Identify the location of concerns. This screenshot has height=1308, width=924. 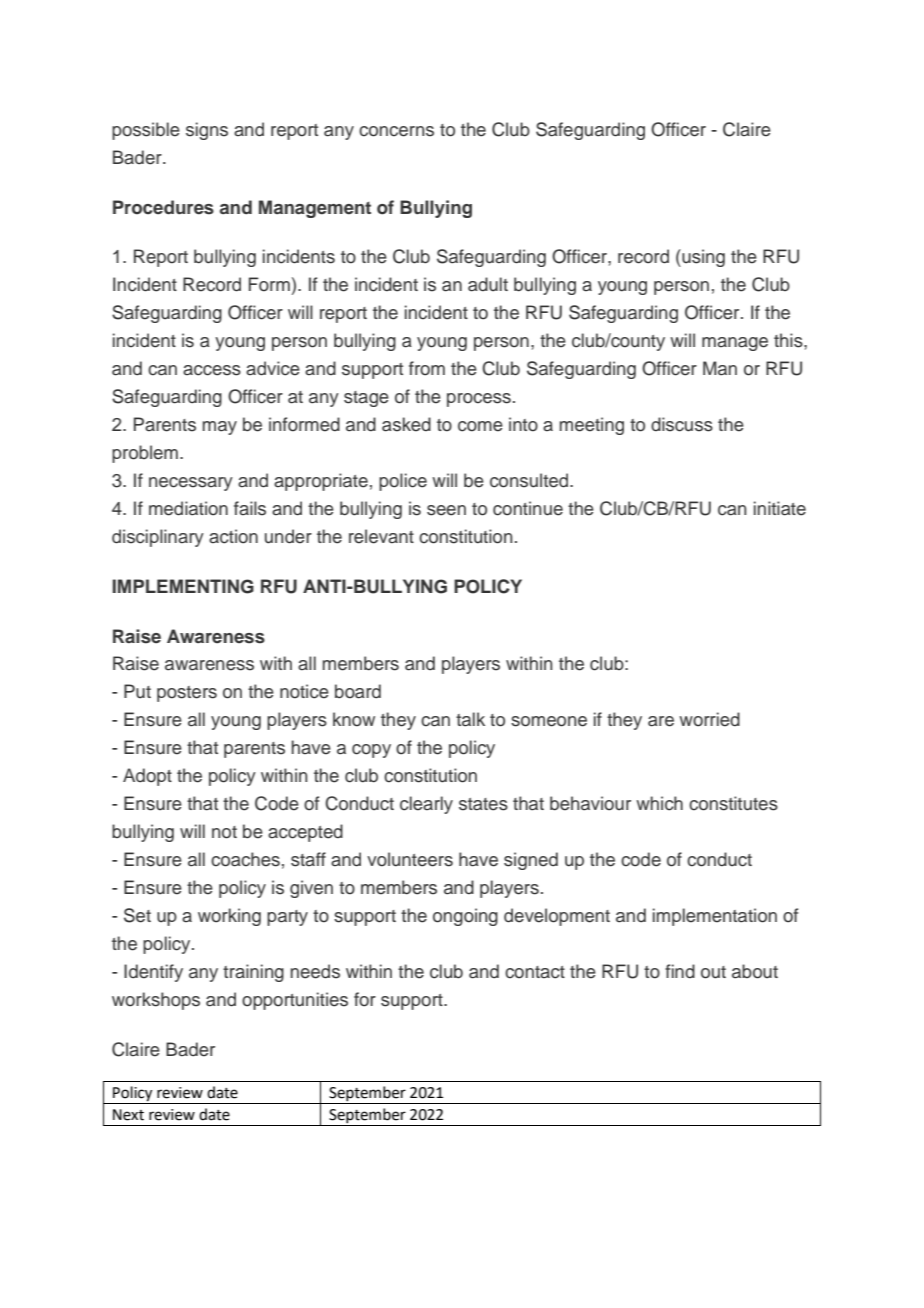
(396, 131).
